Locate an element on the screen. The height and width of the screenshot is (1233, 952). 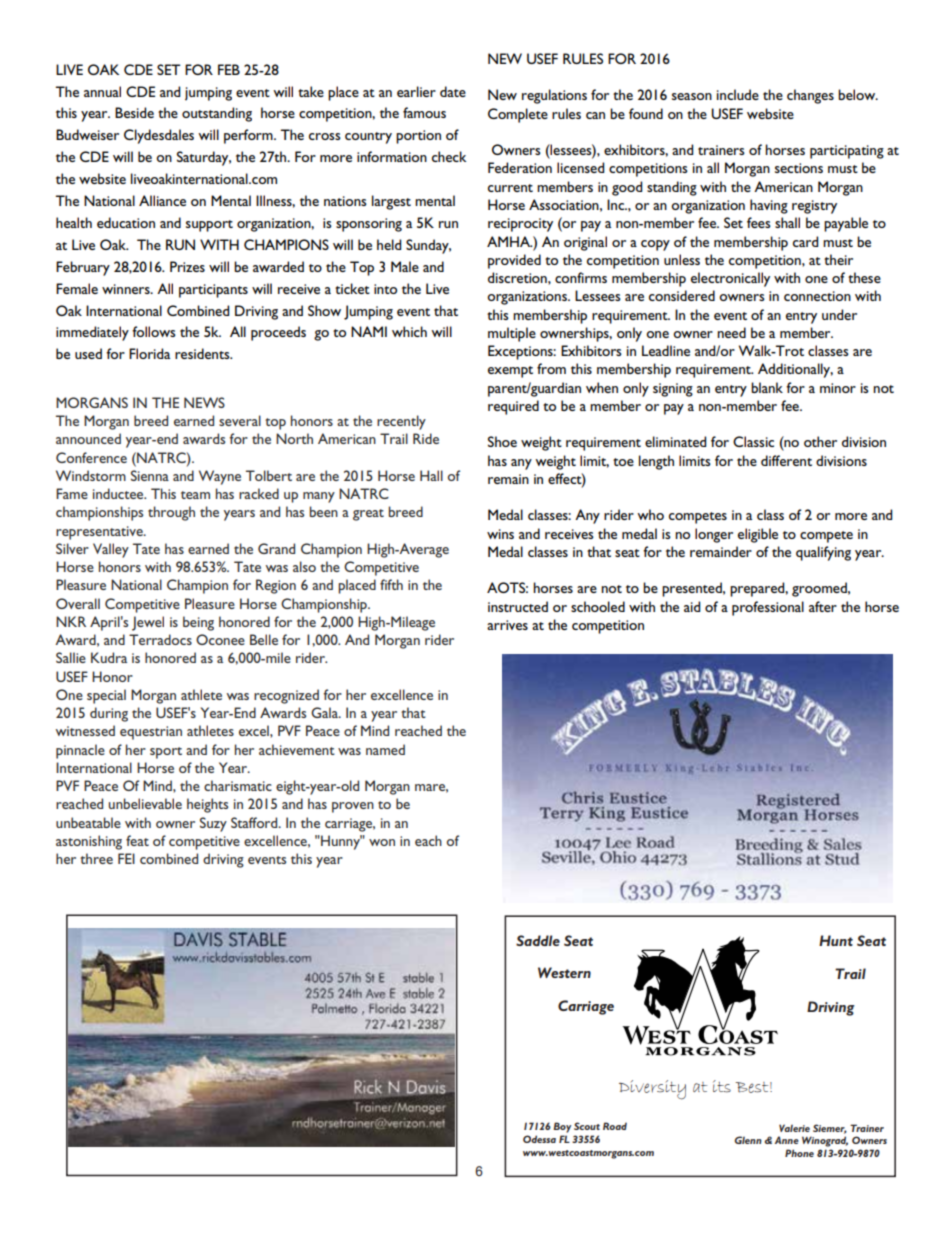
Beside is located at coordinates (134, 112).
